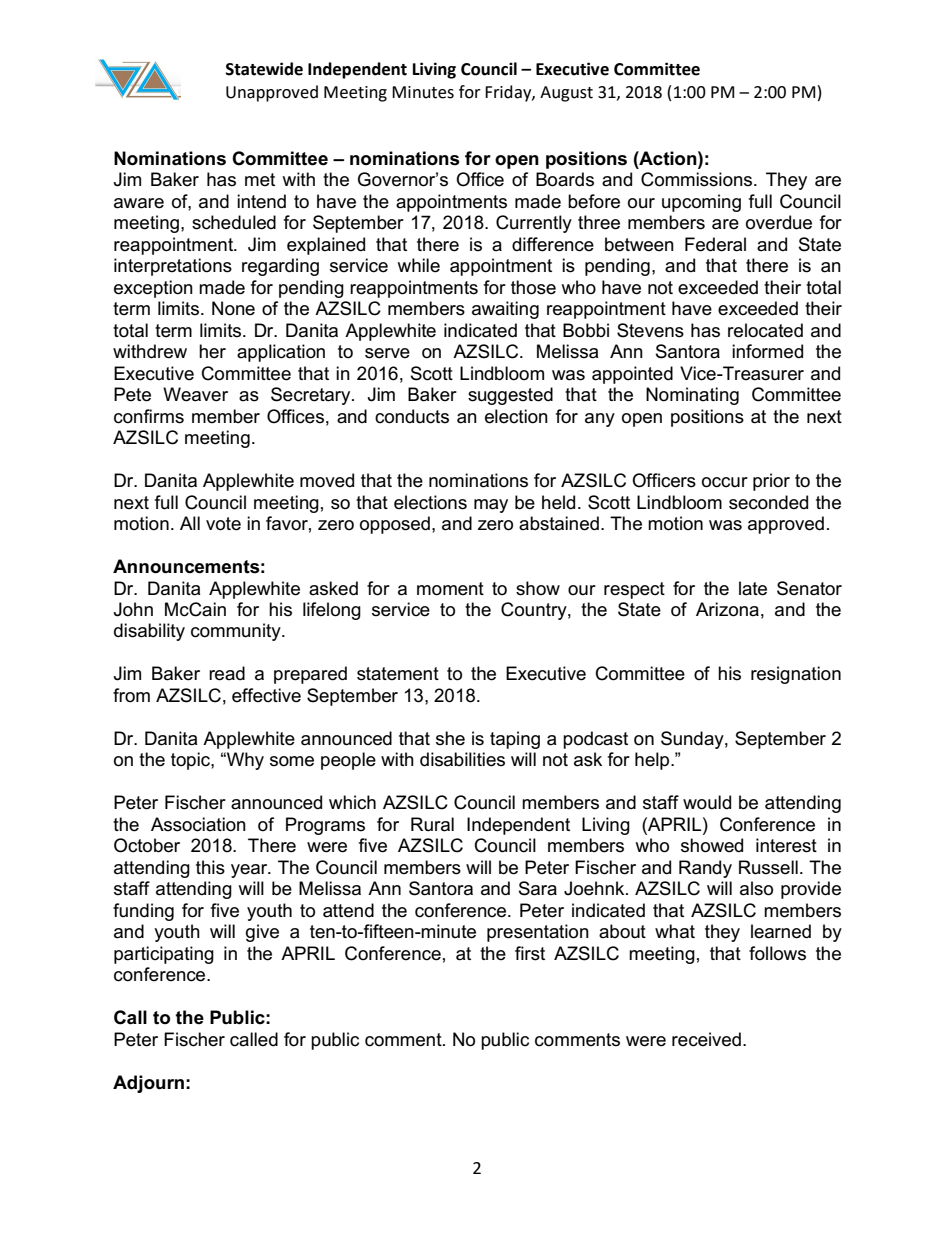  I want to click on first, so click(530, 953).
